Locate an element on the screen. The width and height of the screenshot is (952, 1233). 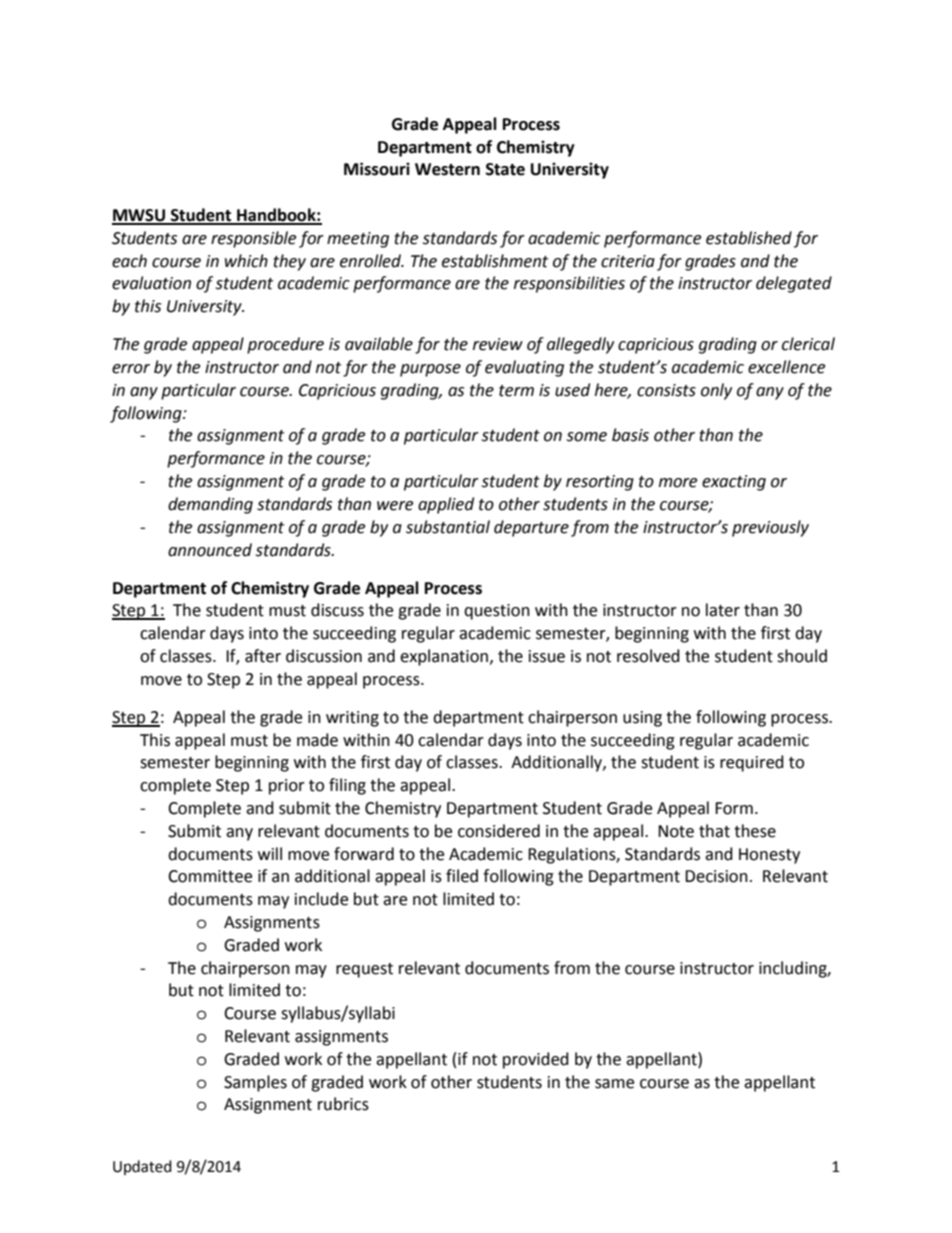
Updated is located at coordinates (142, 1167).
